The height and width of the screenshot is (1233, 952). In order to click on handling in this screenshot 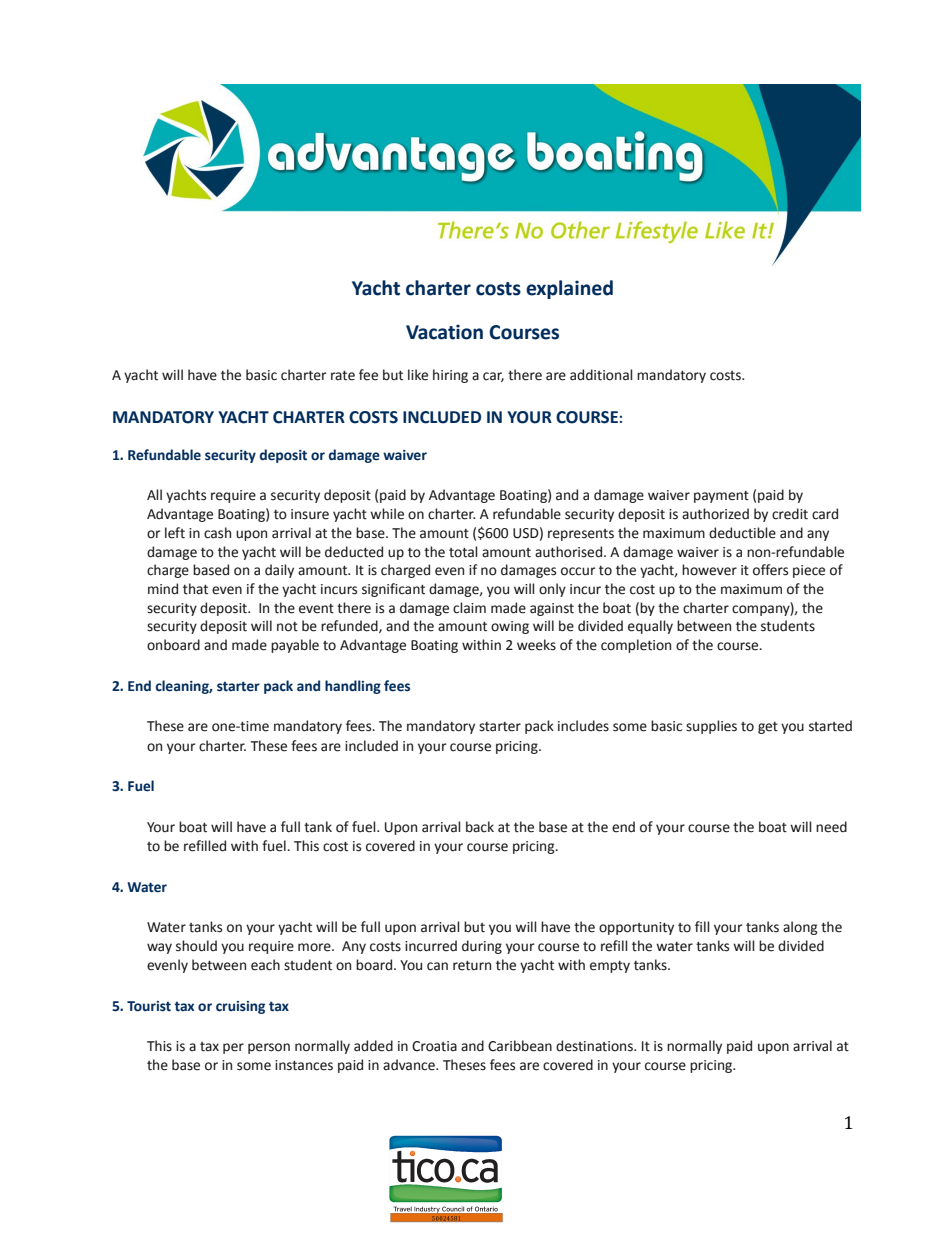, I will do `click(353, 687)`.
